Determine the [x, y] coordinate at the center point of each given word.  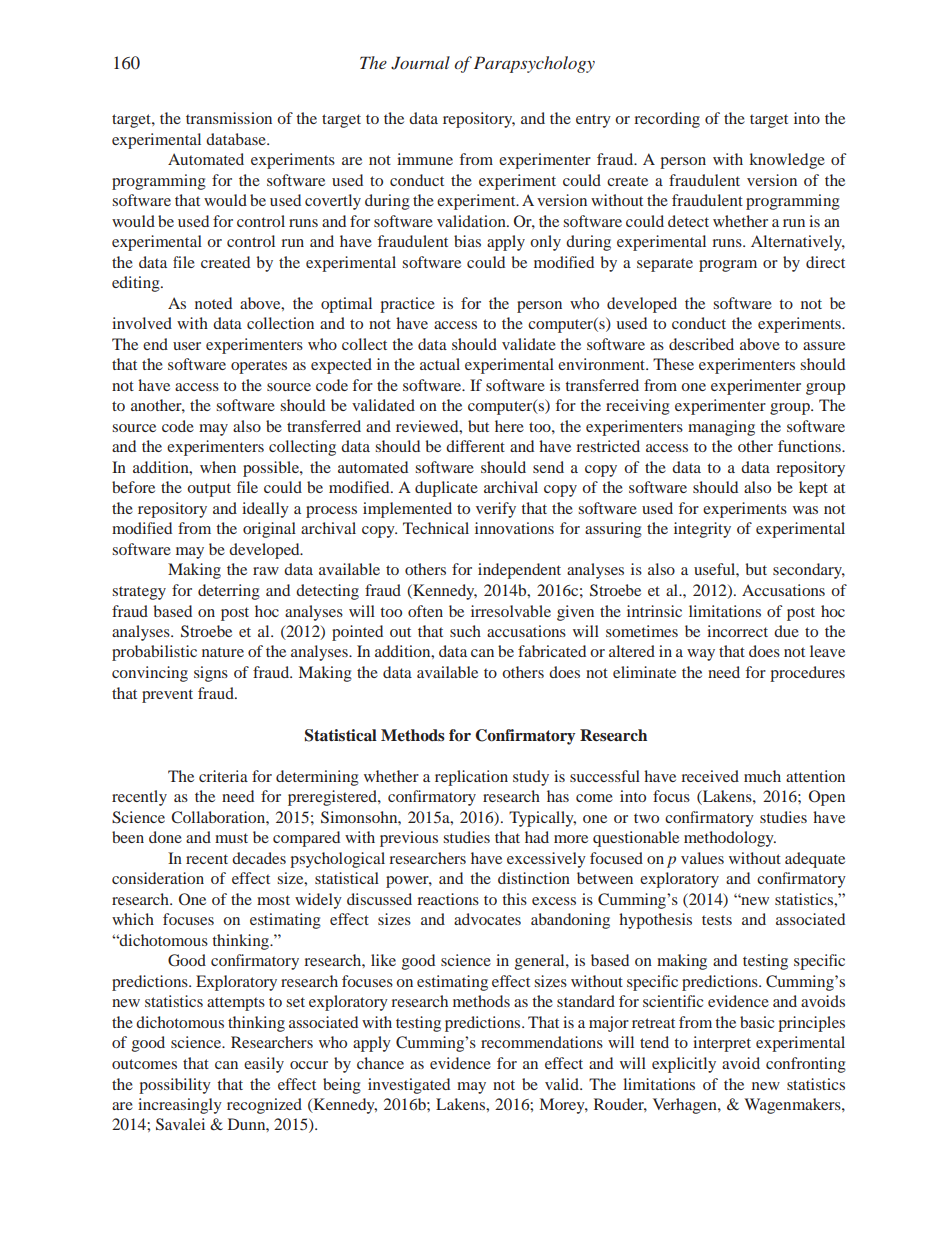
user [187, 346]
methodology [730, 839]
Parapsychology [534, 64]
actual [440, 364]
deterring [229, 592]
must [231, 838]
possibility [175, 1086]
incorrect [737, 631]
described [701, 344]
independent [519, 571]
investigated [409, 1086]
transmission [229, 118]
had [537, 837]
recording [667, 120]
